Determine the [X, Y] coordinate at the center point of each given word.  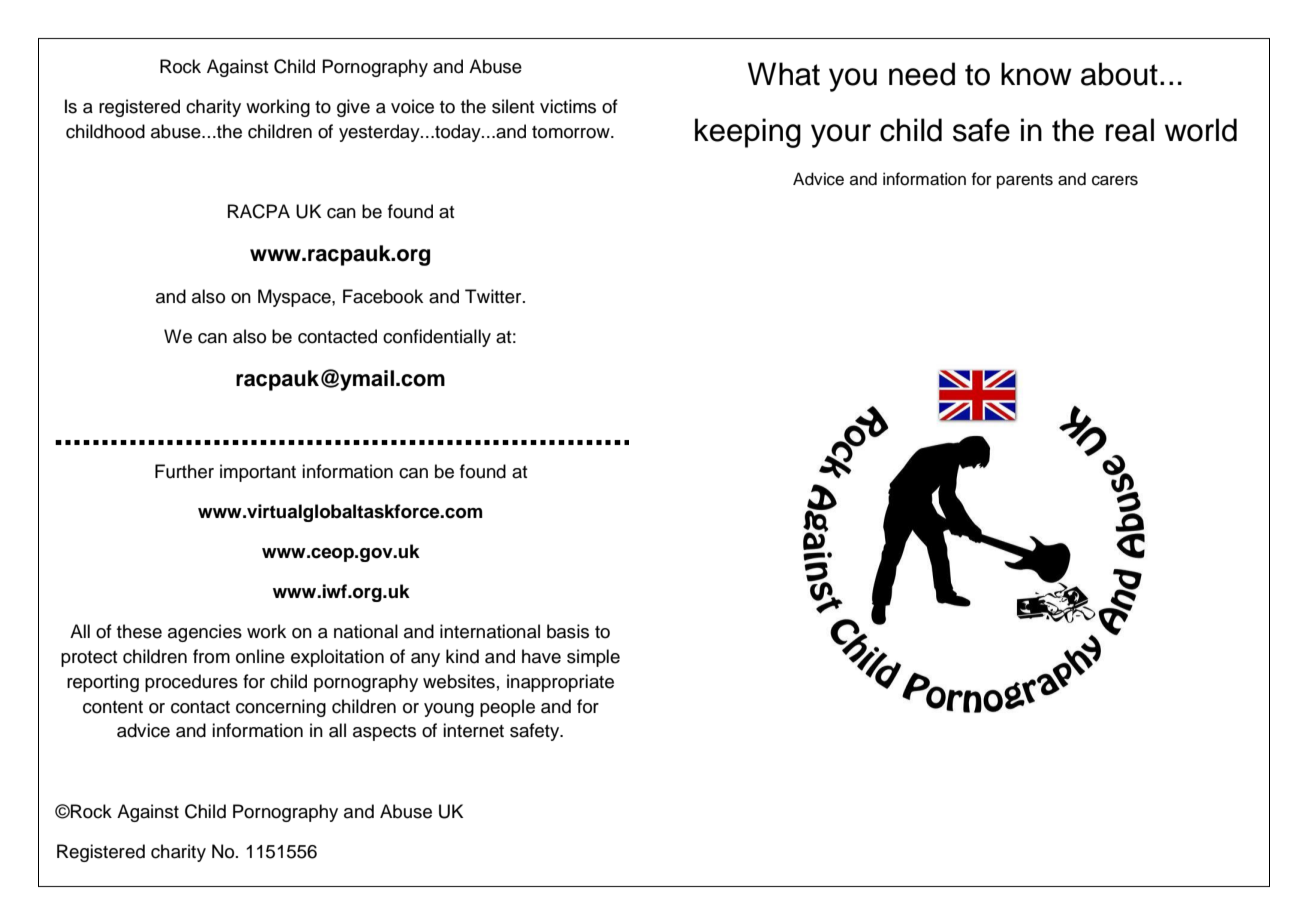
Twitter [494, 296]
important [258, 473]
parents [1025, 181]
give [353, 108]
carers [1115, 181]
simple [593, 658]
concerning [281, 708]
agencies [205, 633]
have [541, 656]
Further [184, 471]
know [1036, 74]
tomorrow [572, 132]
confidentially [437, 338]
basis [568, 631]
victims [568, 106]
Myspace [295, 298]
